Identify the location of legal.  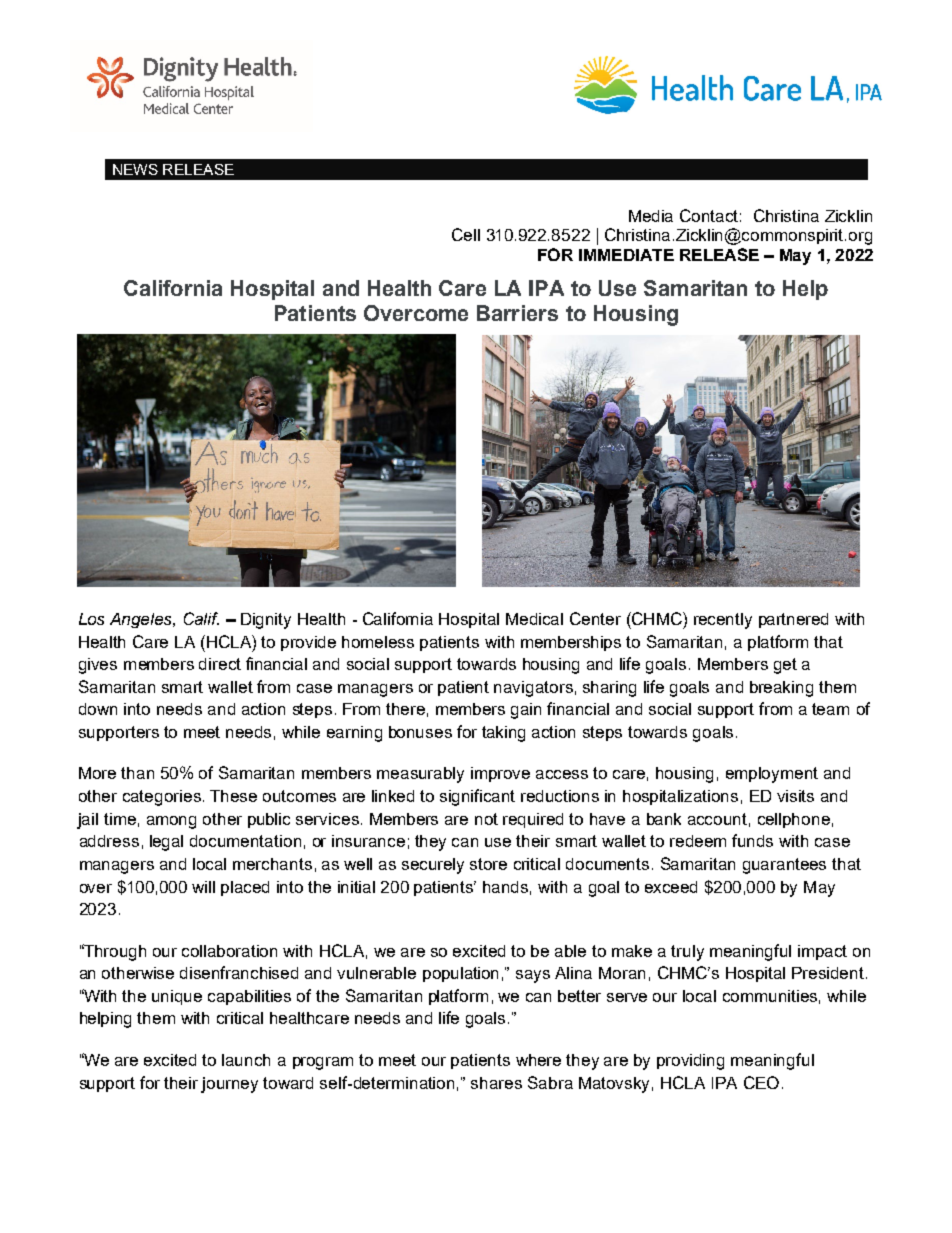
(166, 843).
